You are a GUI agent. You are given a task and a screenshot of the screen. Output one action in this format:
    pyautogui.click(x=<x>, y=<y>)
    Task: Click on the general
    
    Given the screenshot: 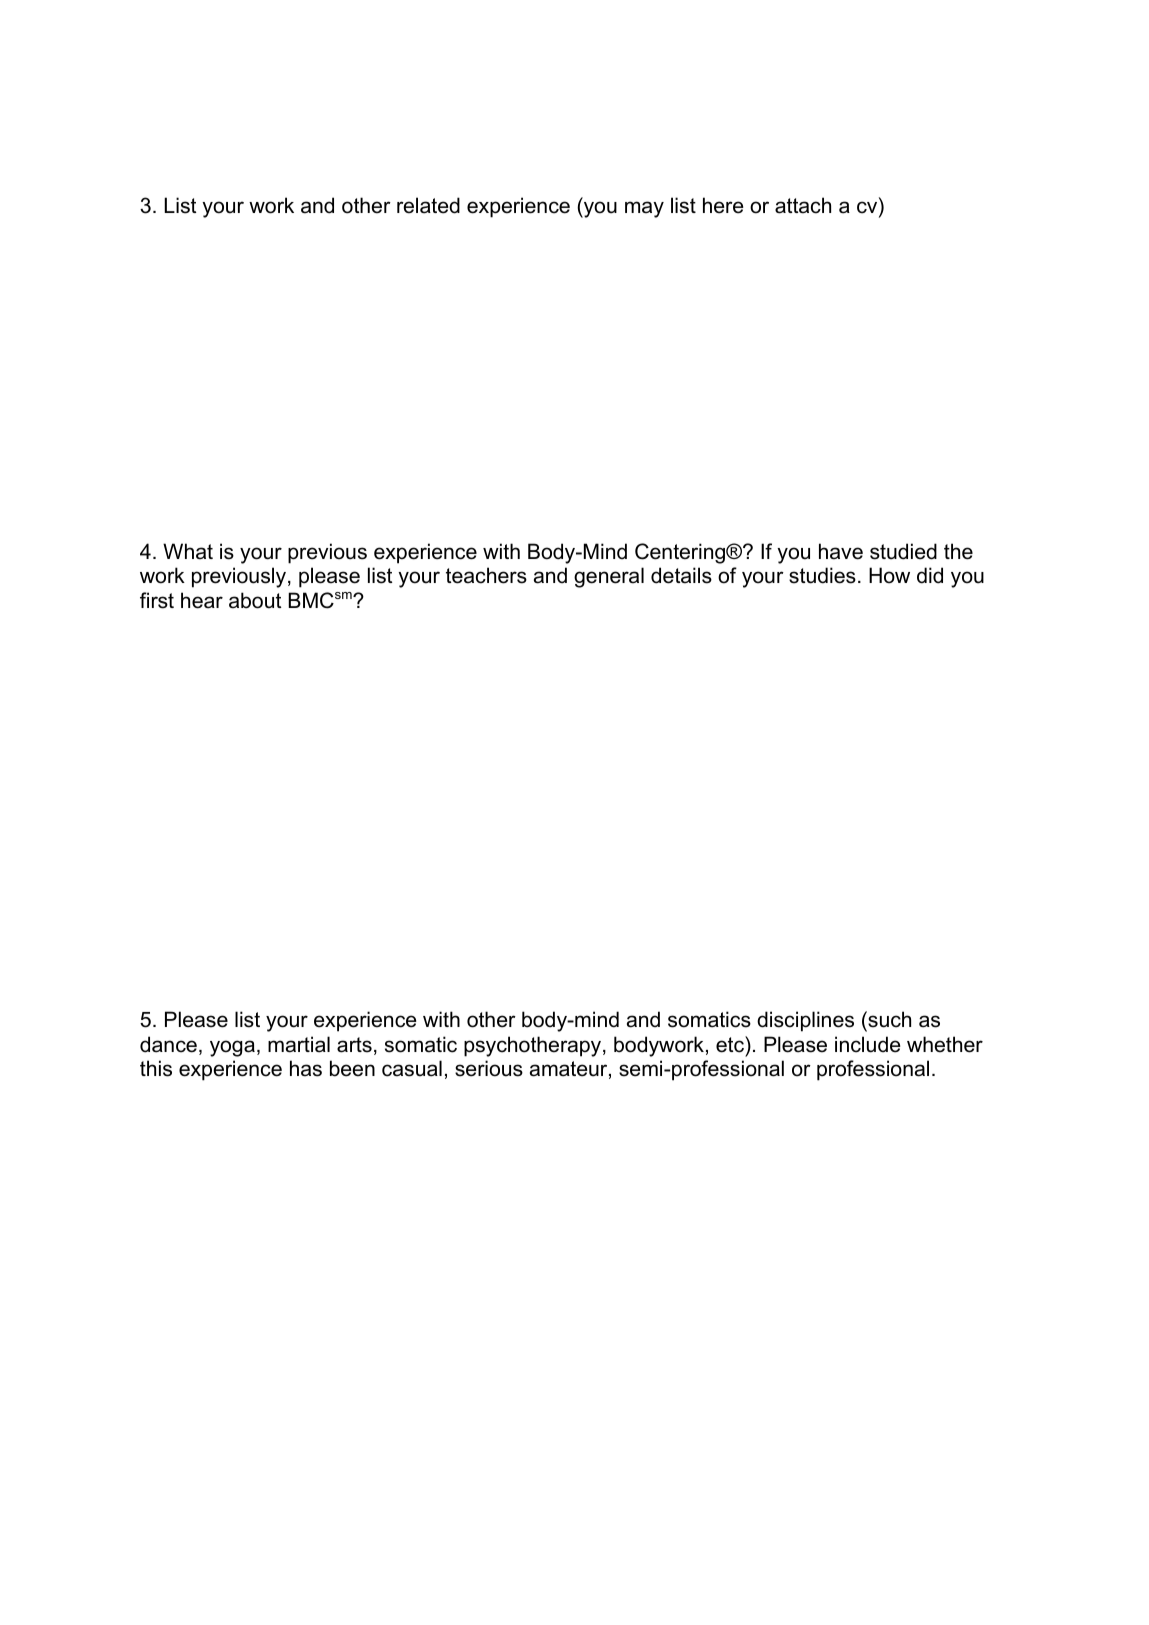 What is the action you would take?
    pyautogui.click(x=609, y=577)
